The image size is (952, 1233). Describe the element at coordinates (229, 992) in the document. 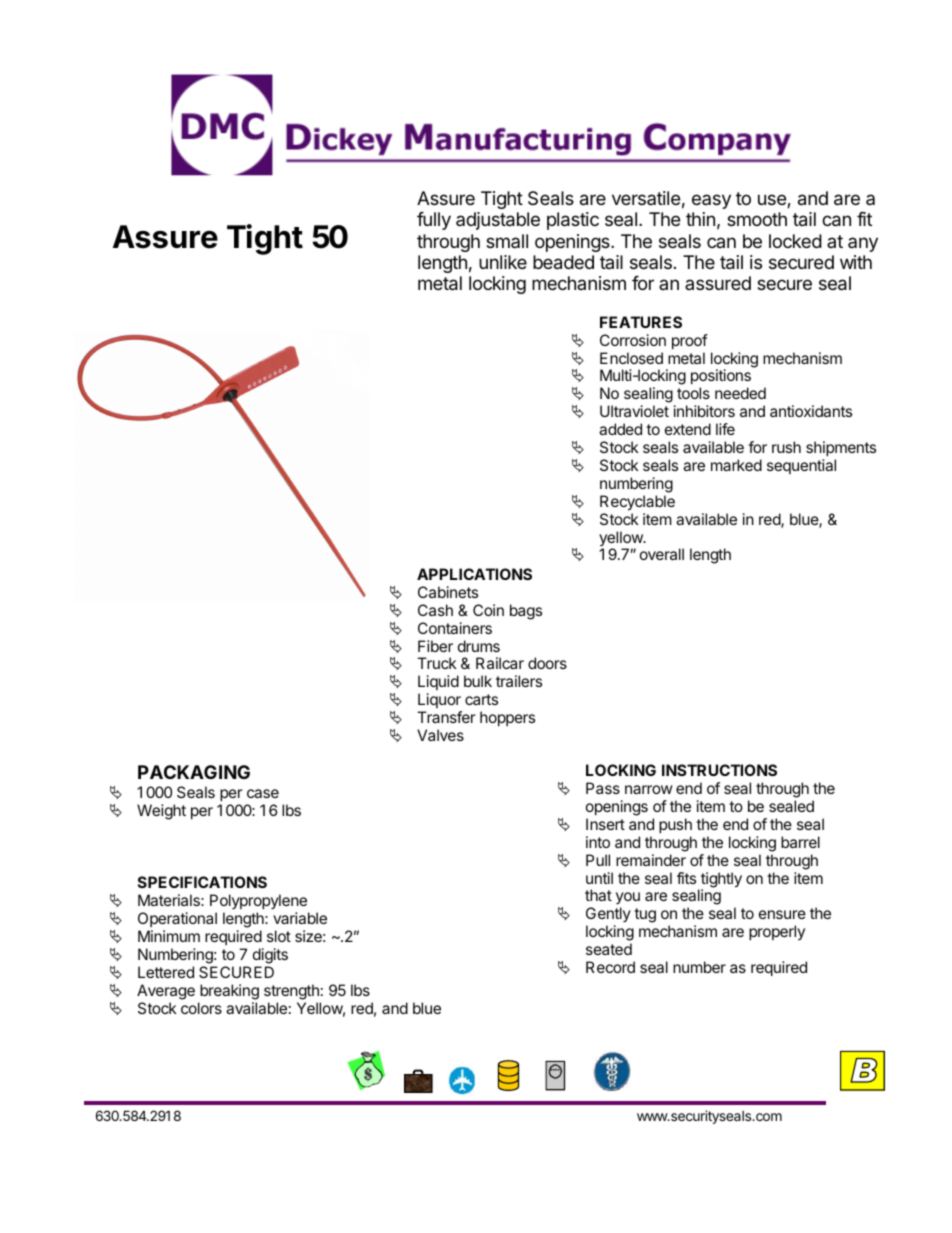

I see `breaking` at that location.
